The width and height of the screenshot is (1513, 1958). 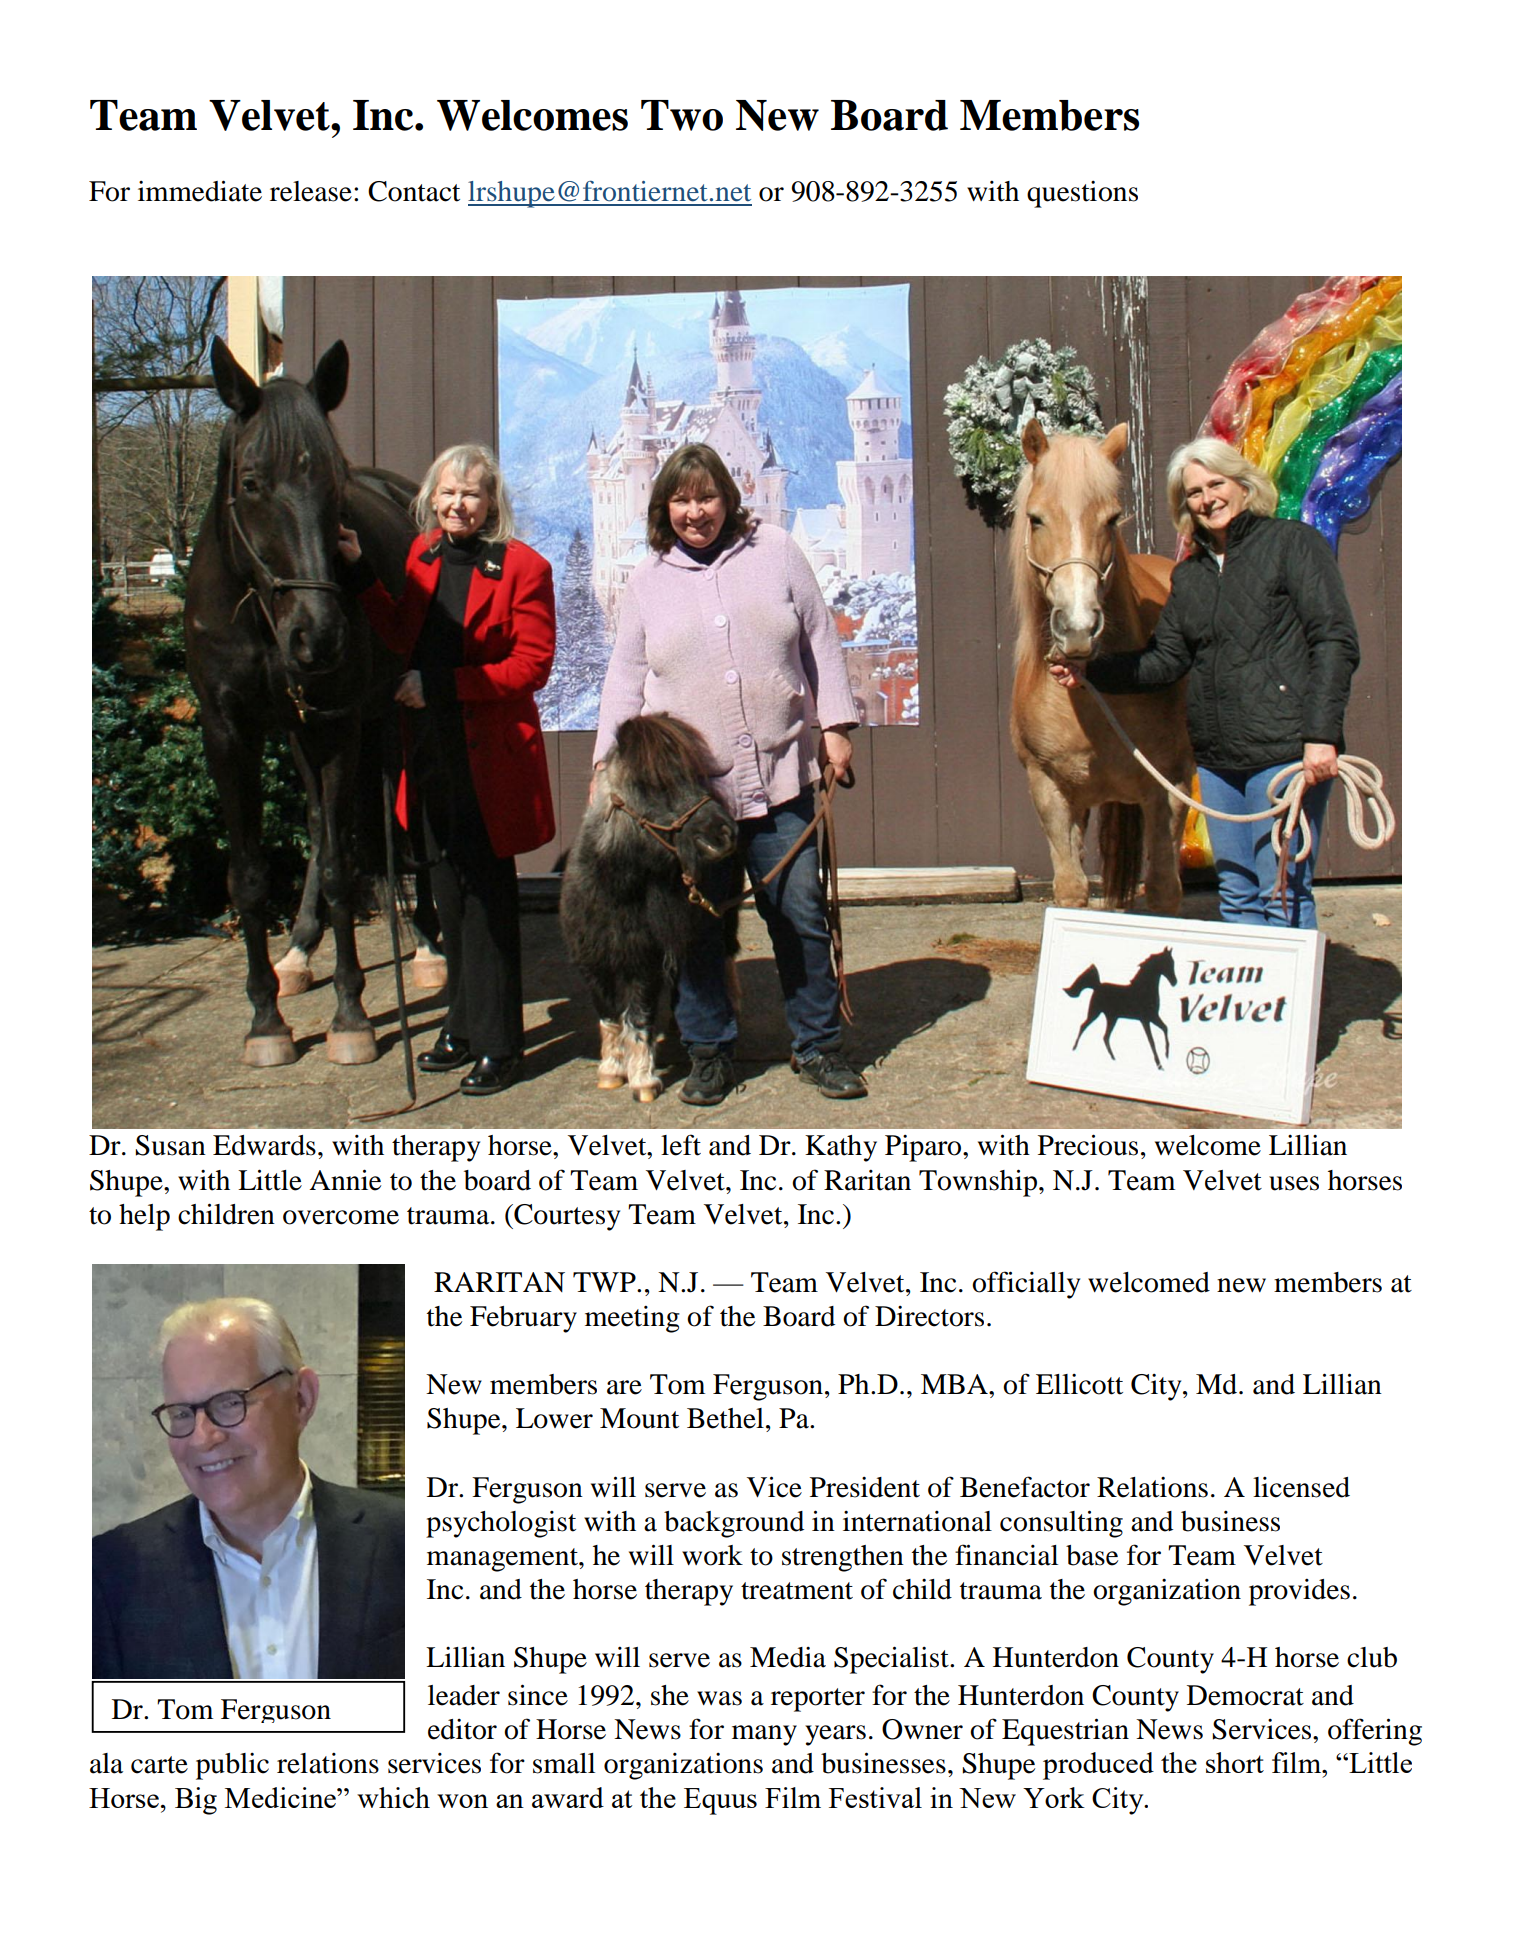 What do you see at coordinates (170, 1145) in the screenshot?
I see `Susan` at bounding box center [170, 1145].
